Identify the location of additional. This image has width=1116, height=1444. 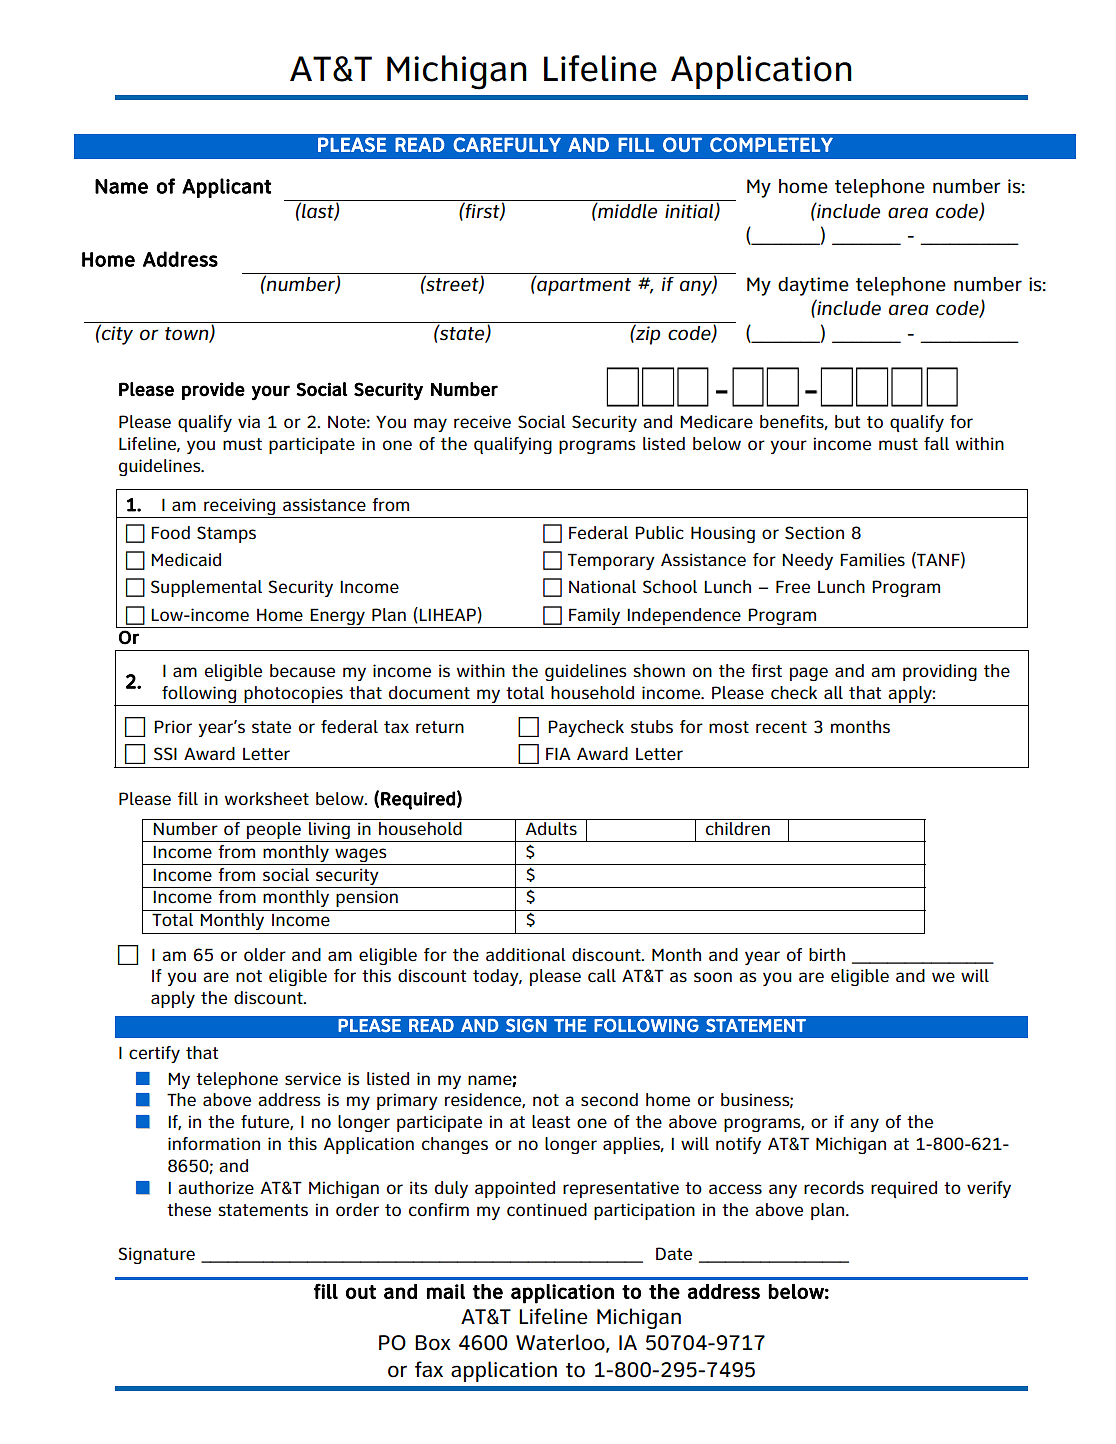
(526, 955).
